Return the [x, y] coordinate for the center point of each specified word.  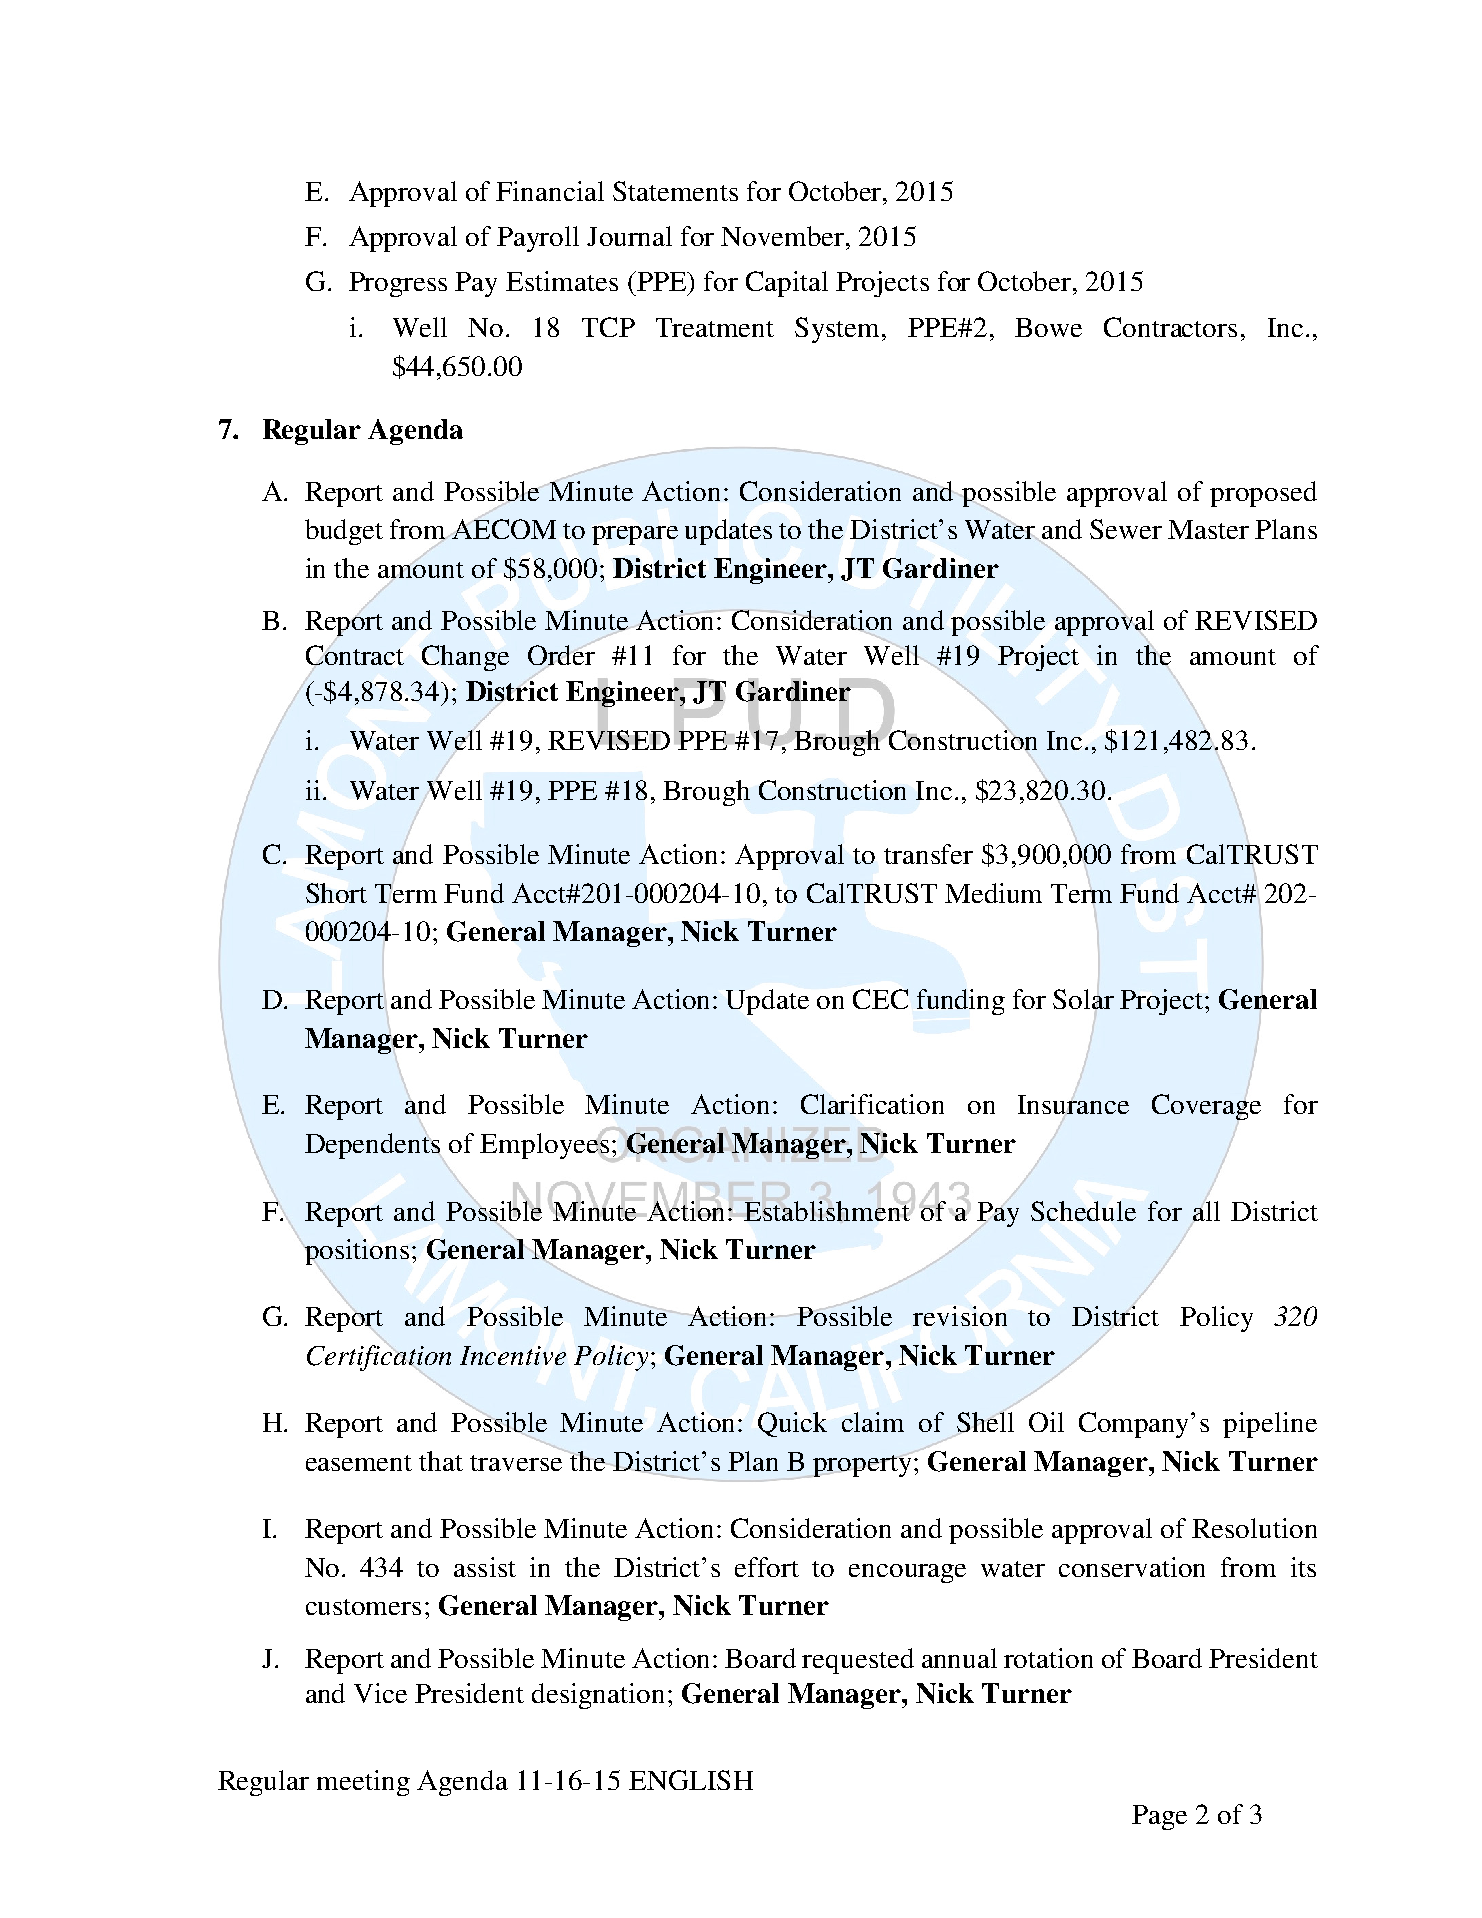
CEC [880, 999]
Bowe [1048, 327]
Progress [398, 284]
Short [336, 893]
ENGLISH [691, 1780]
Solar [1083, 999]
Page [1159, 1817]
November [784, 236]
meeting [363, 1783]
